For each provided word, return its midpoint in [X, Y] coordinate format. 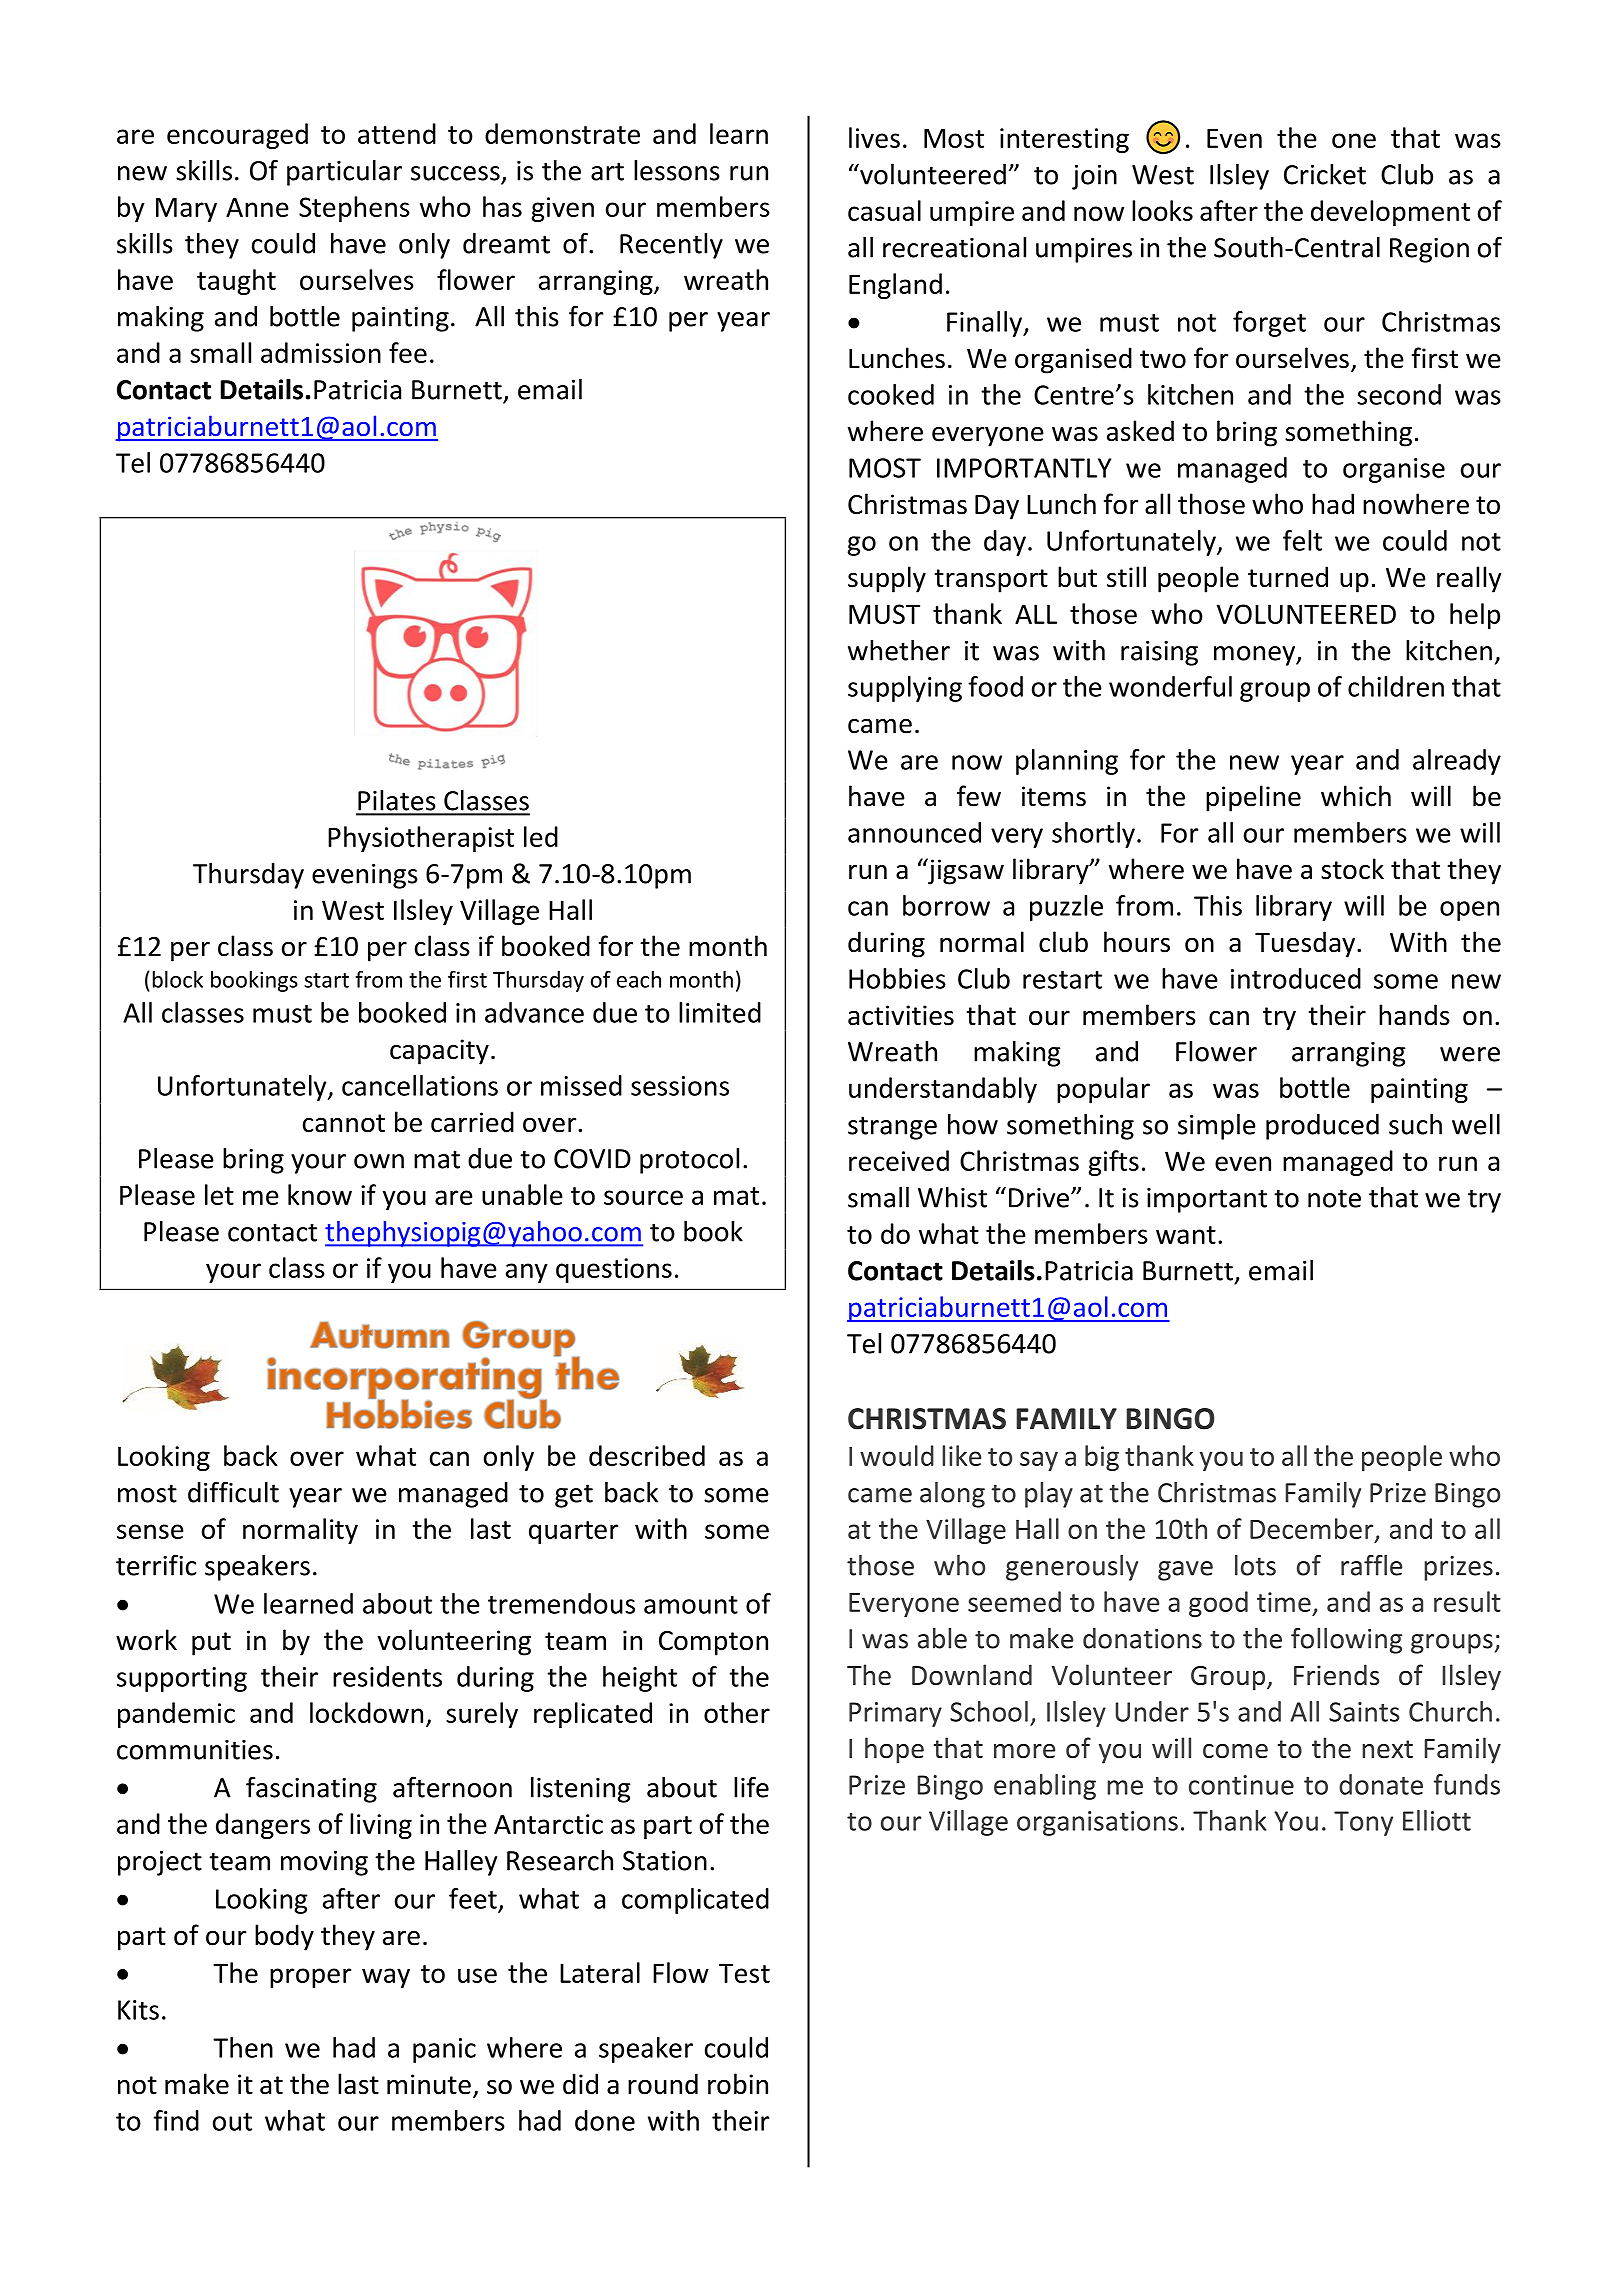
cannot [344, 1123]
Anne [257, 207]
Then [243, 2047]
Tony [1363, 1823]
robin [738, 2084]
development [1390, 213]
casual [884, 210]
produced [1322, 1127]
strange [892, 1128]
